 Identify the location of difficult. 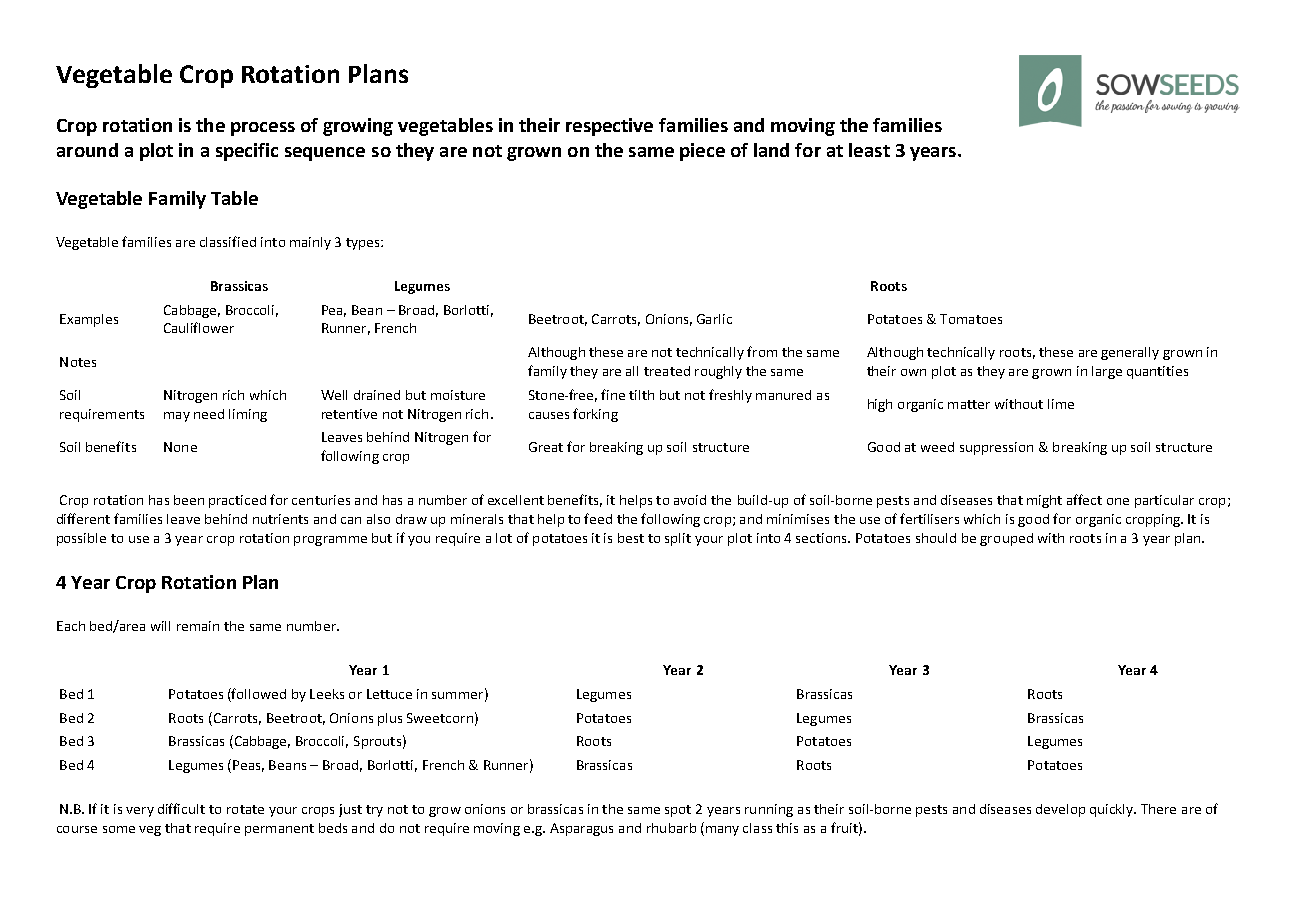
(181, 808).
